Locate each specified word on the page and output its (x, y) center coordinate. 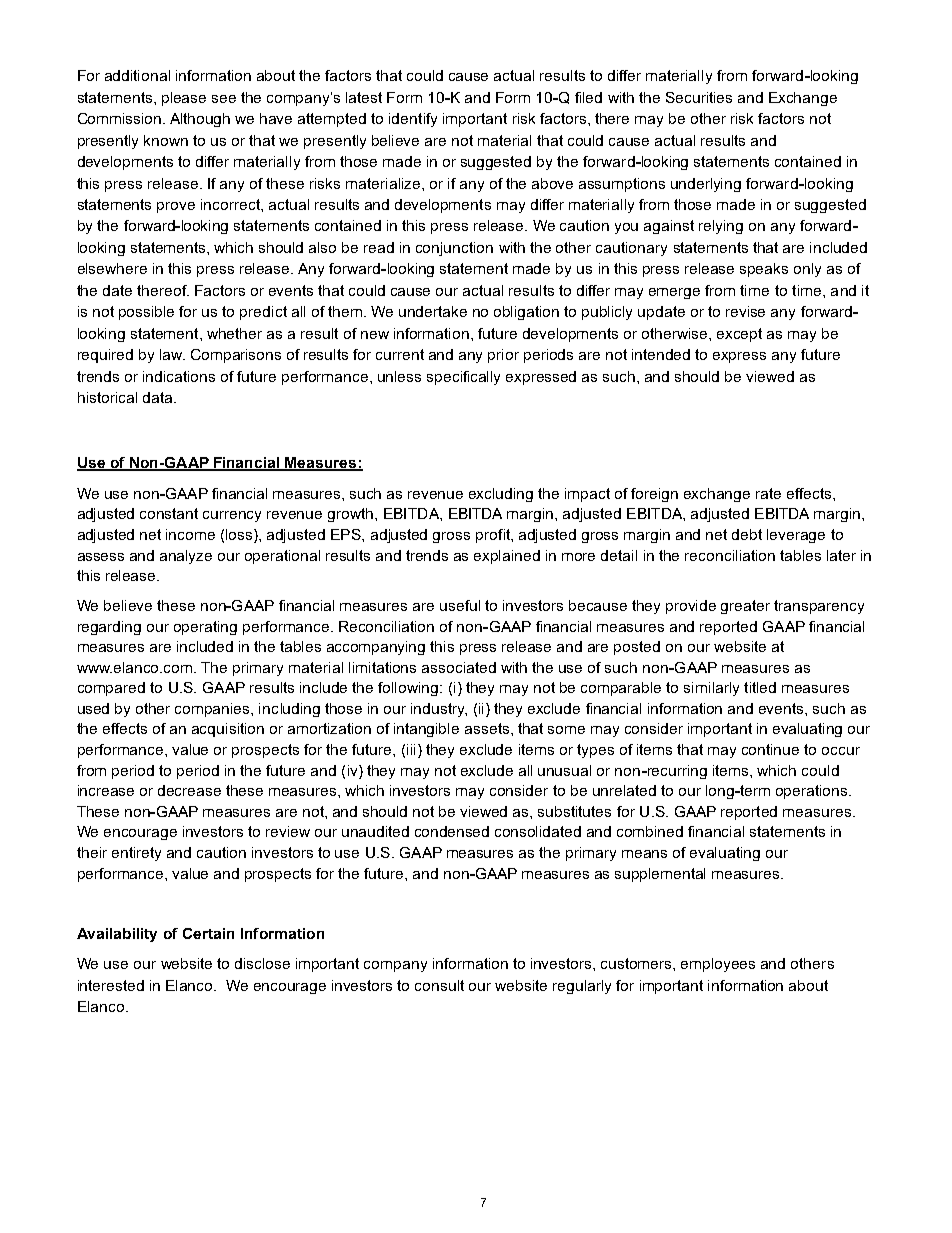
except (739, 335)
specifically (463, 378)
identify (413, 120)
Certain (208, 933)
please (184, 99)
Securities (699, 97)
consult (439, 985)
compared (111, 689)
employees (718, 965)
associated (459, 667)
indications (179, 376)
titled (760, 687)
